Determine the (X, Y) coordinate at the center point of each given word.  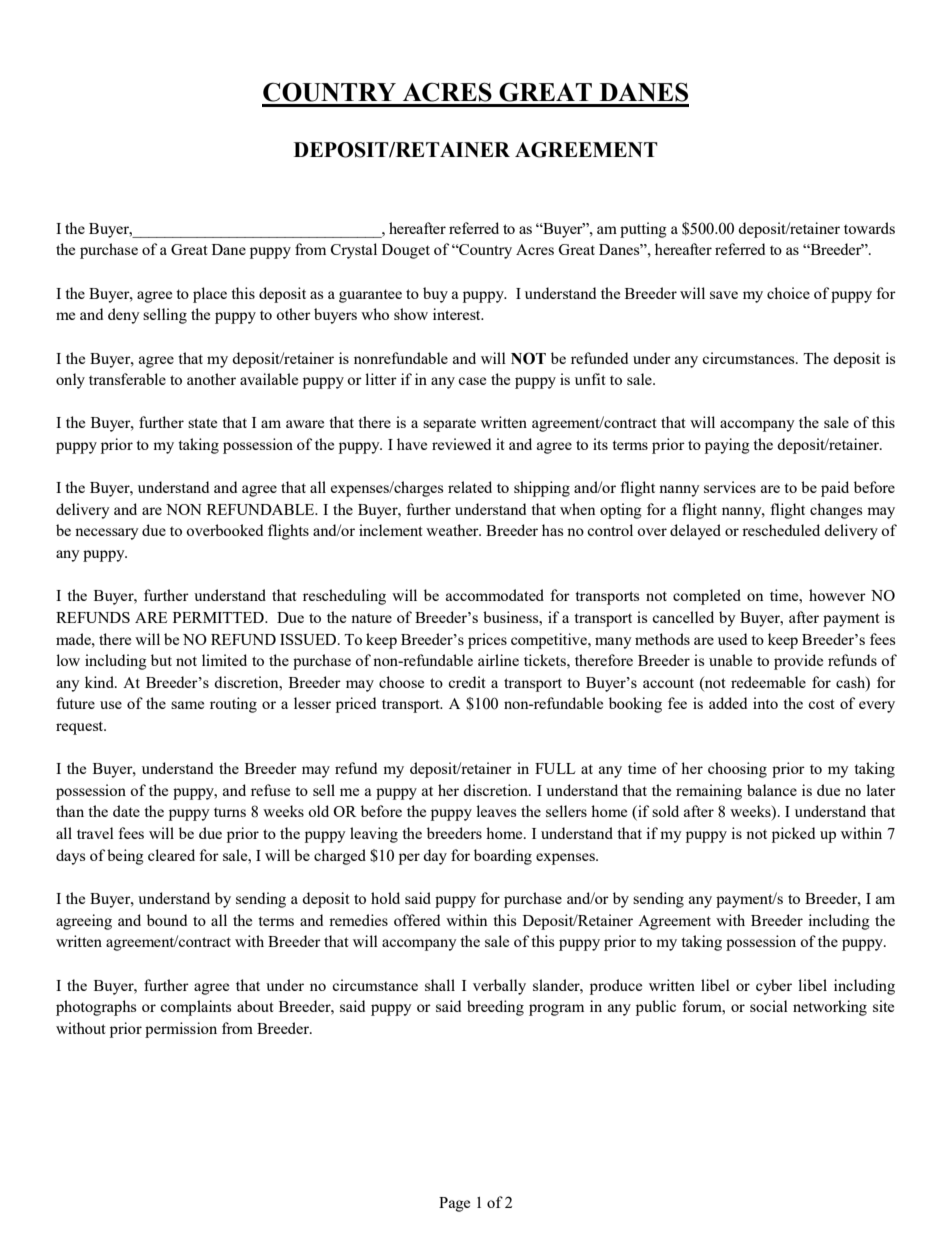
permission (181, 1030)
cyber (774, 987)
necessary (107, 534)
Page (454, 1204)
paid (835, 489)
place (210, 295)
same (187, 705)
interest (458, 314)
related (470, 487)
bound (167, 920)
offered (417, 920)
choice (788, 293)
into (765, 703)
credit (467, 682)
